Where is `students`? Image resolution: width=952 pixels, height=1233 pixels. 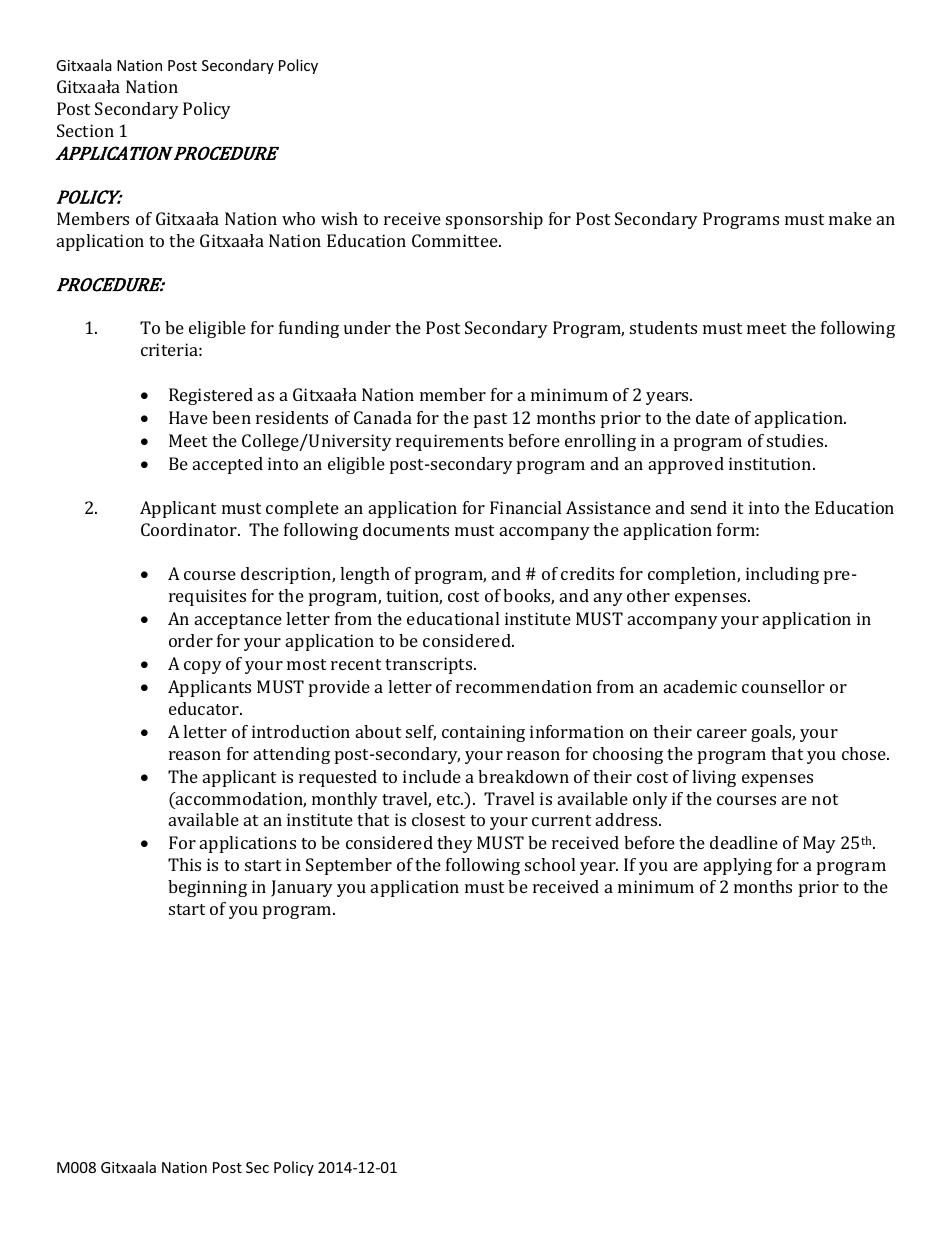 students is located at coordinates (663, 327).
